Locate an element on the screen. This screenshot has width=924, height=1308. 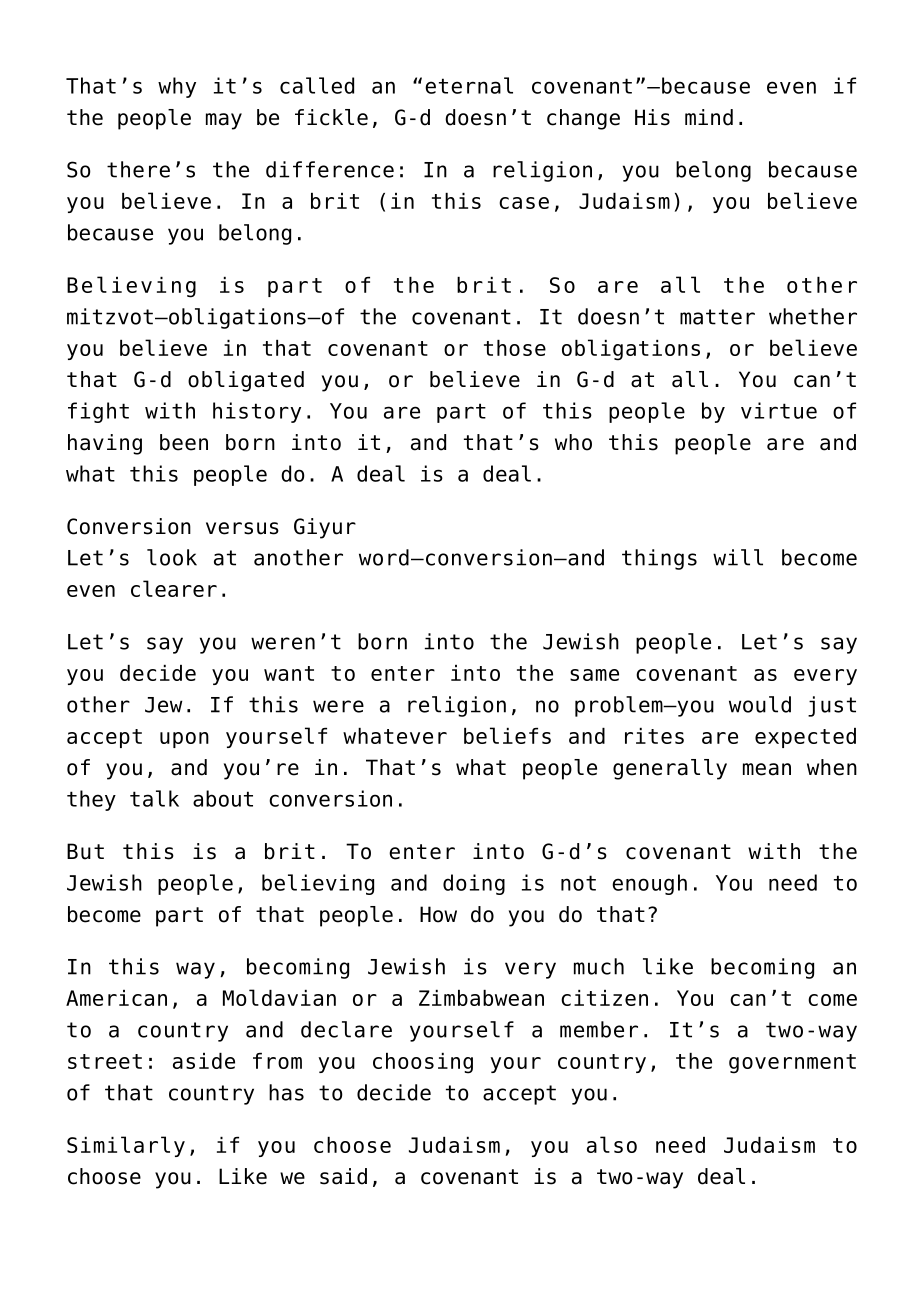
Similarly is located at coordinates (126, 1146).
